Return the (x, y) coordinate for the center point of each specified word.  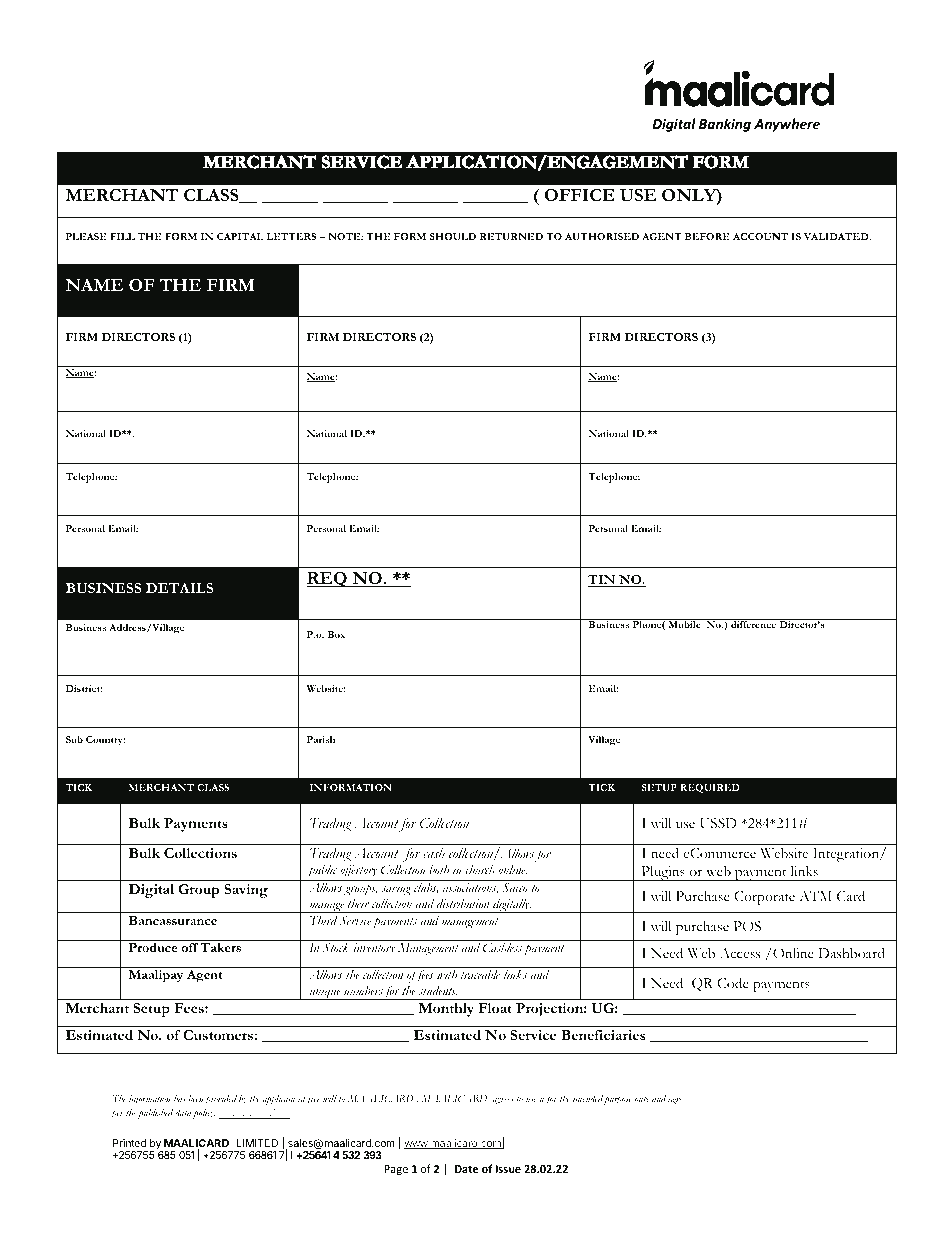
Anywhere (787, 125)
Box (336, 634)
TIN (603, 581)
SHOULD (453, 236)
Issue (508, 1169)
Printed (129, 1143)
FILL (122, 236)
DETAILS (179, 588)
